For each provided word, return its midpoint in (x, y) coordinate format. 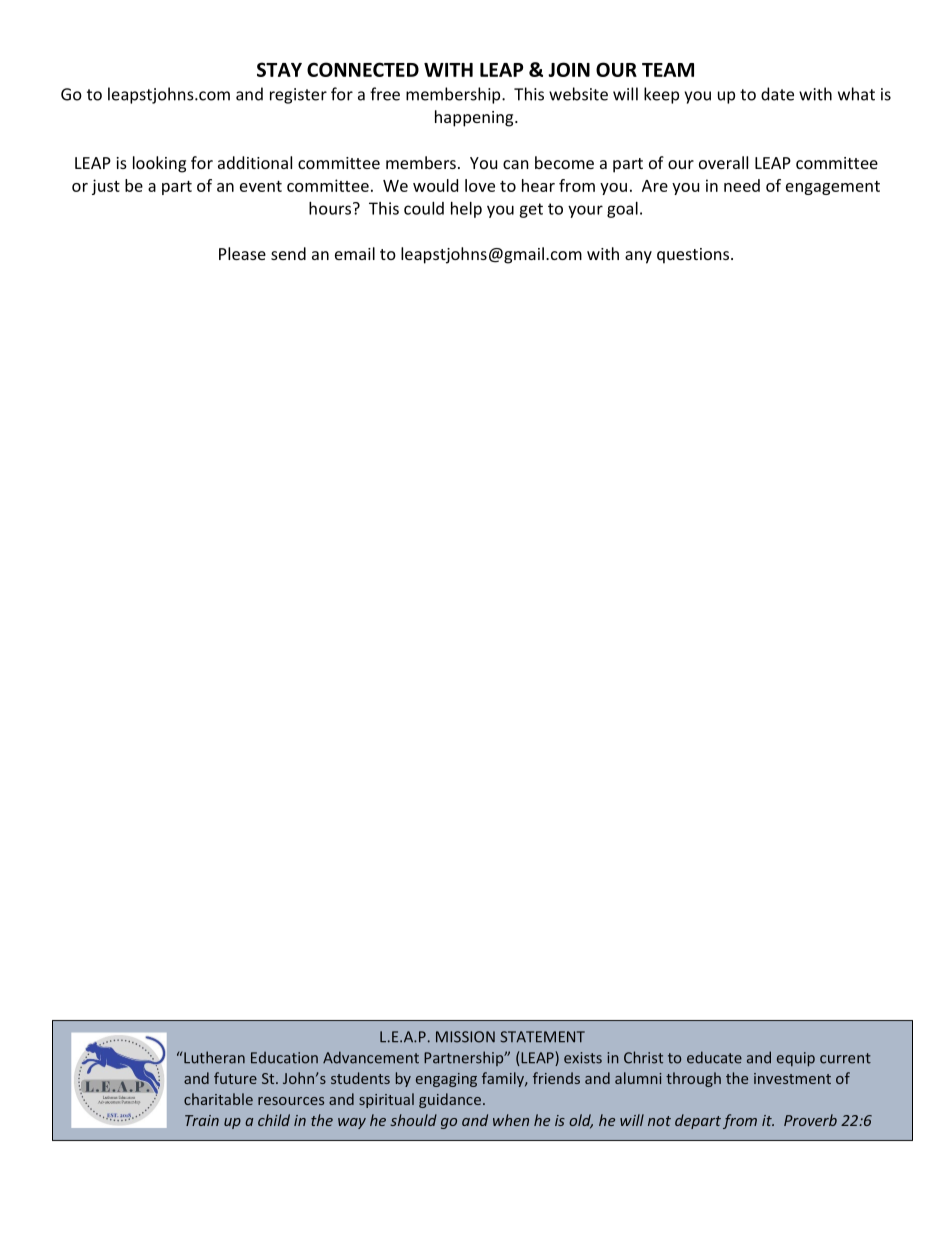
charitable (218, 1099)
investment (792, 1078)
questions (694, 256)
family (504, 1079)
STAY (279, 69)
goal (622, 210)
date (777, 94)
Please (242, 253)
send (288, 253)
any (638, 257)
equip (796, 1059)
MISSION (465, 1037)
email (355, 253)
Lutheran (214, 1057)
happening (475, 118)
